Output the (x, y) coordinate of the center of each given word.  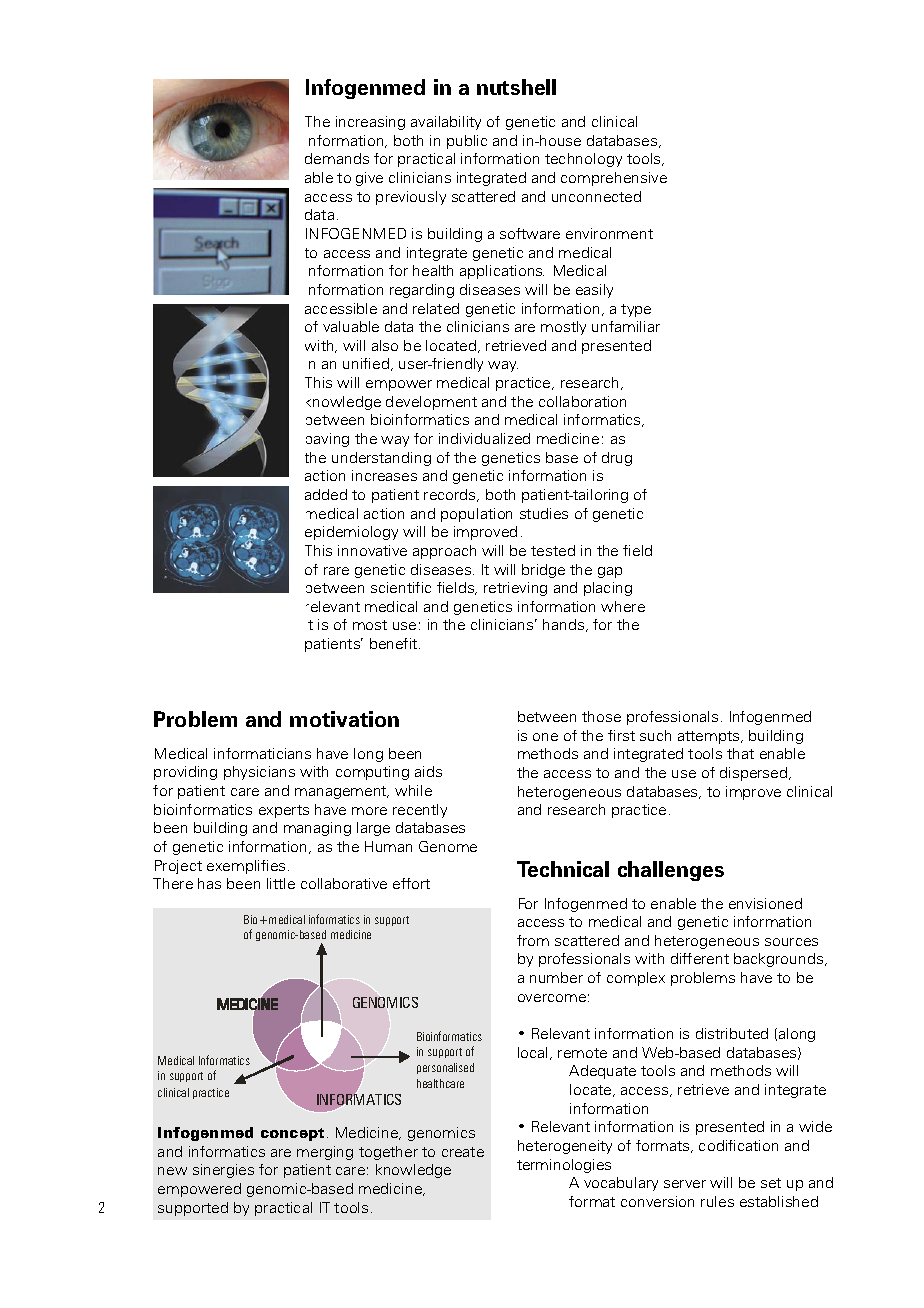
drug (617, 459)
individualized (484, 438)
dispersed (755, 774)
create (463, 1152)
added (326, 494)
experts (284, 811)
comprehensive (614, 179)
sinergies (223, 1171)
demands (337, 158)
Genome (448, 846)
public (467, 142)
